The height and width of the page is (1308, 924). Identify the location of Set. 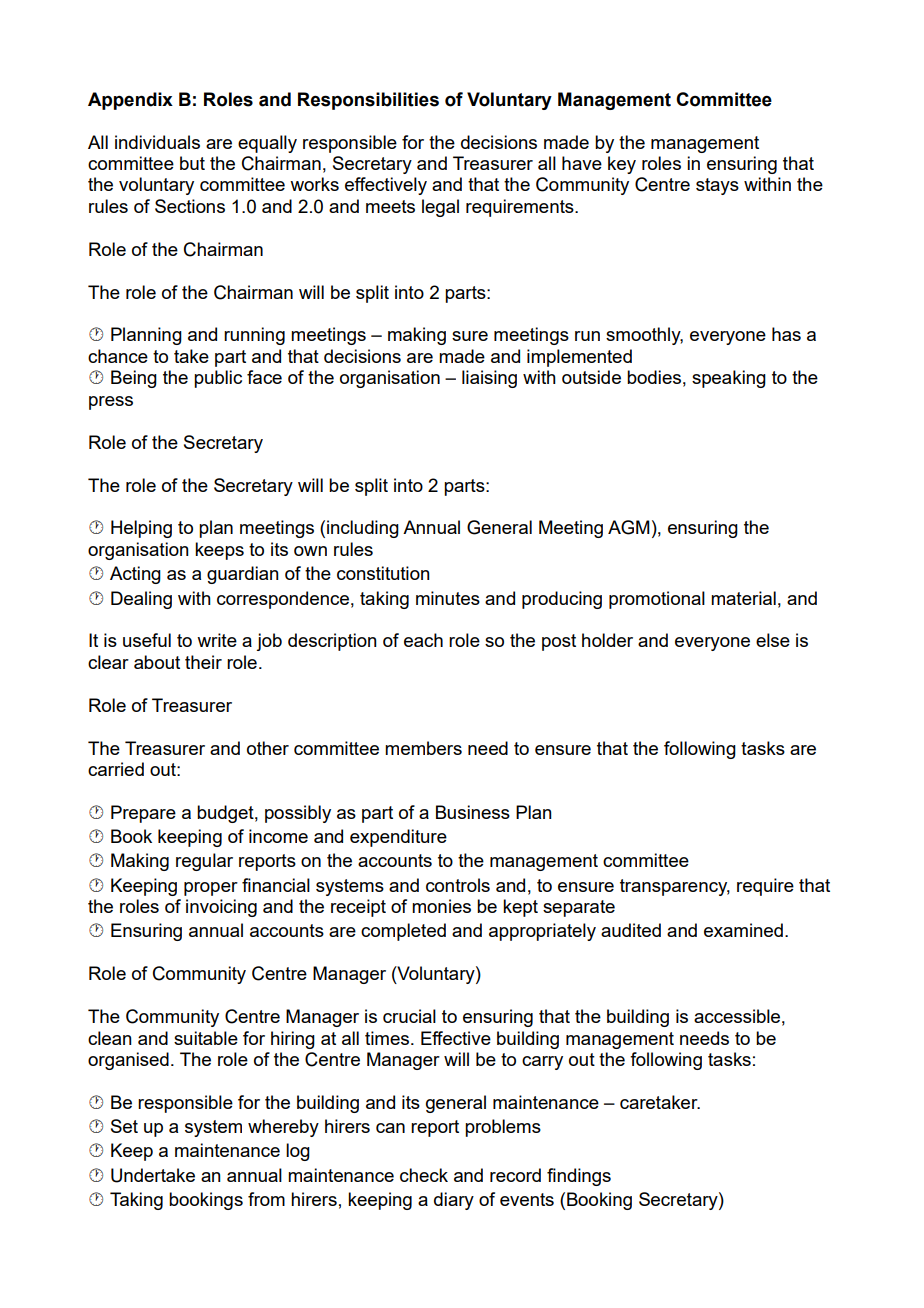
(124, 1126).
